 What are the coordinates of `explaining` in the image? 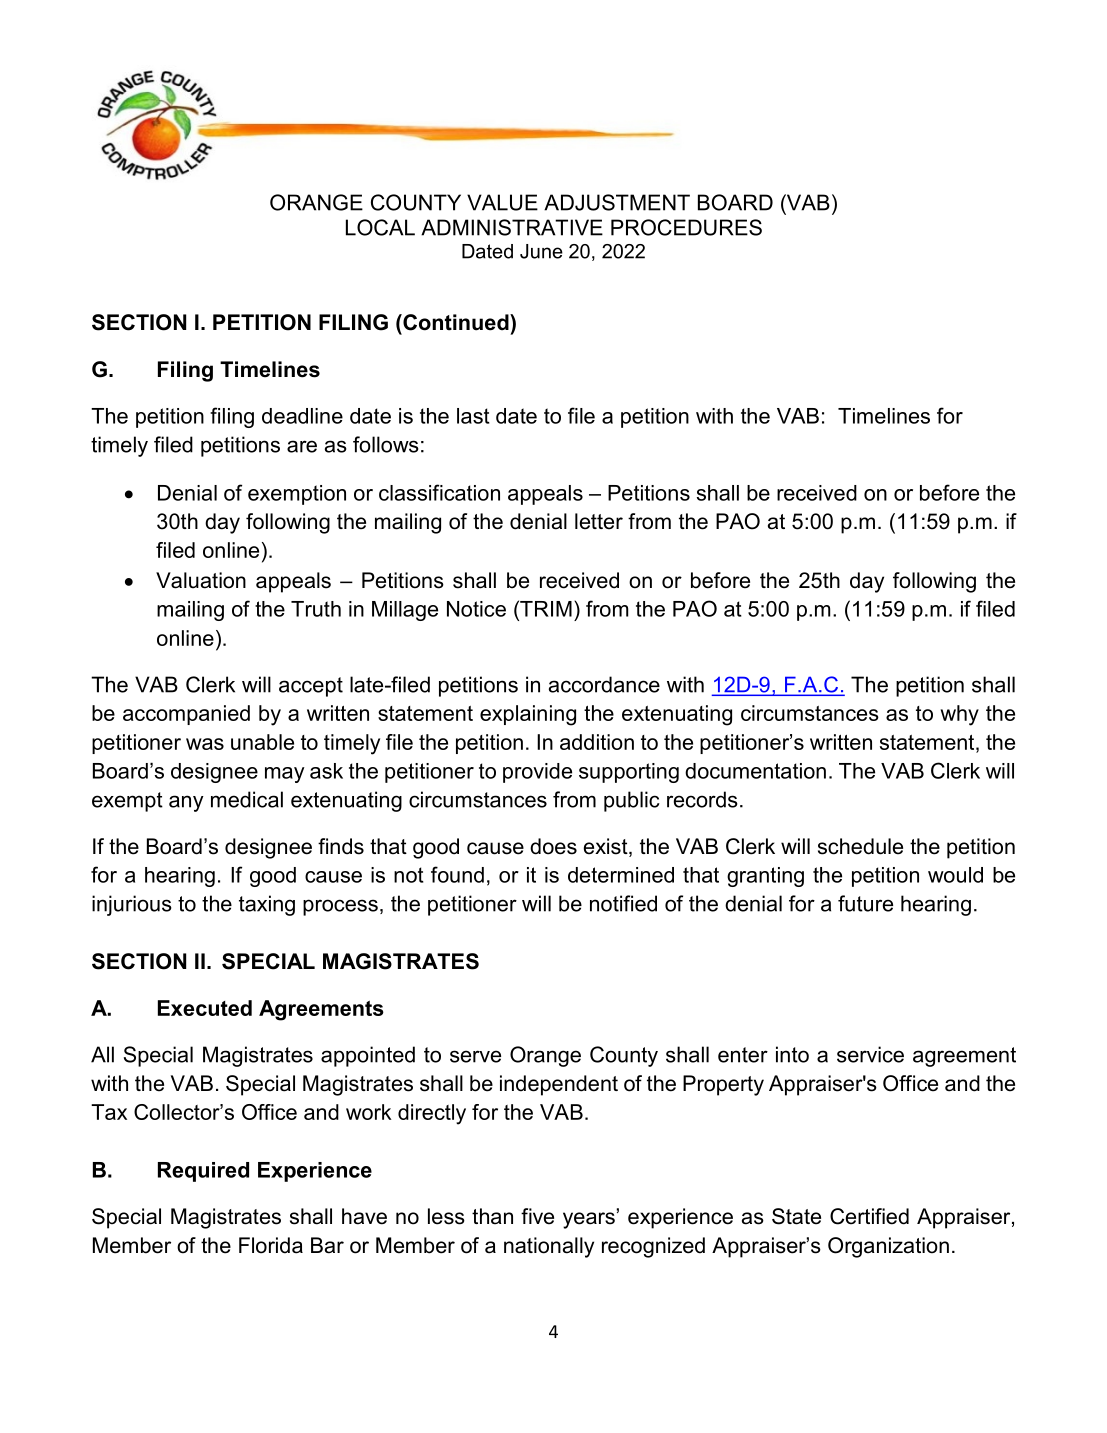 It's located at (528, 715).
